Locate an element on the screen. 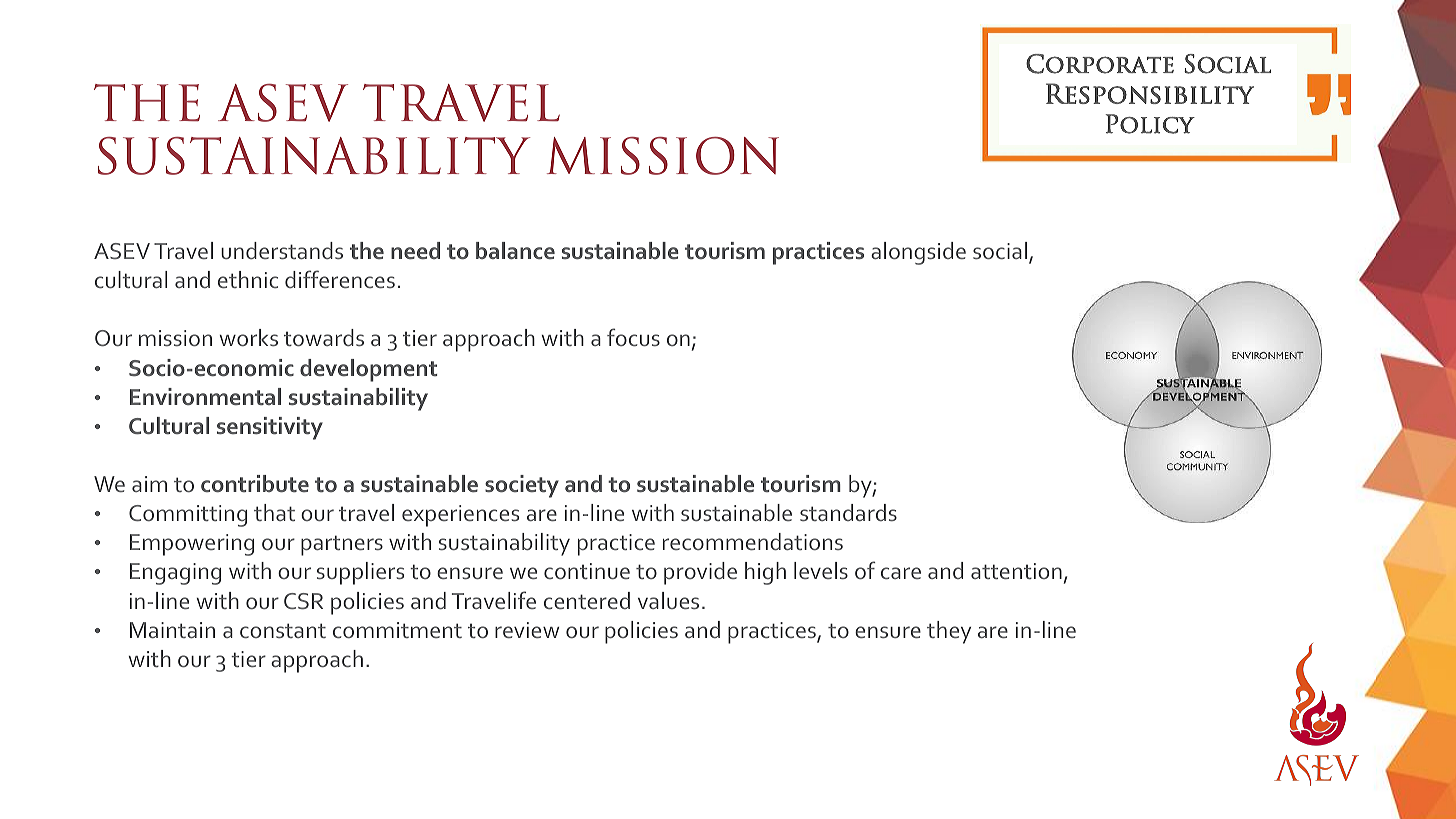 This screenshot has height=819, width=1456. focus is located at coordinates (633, 337).
